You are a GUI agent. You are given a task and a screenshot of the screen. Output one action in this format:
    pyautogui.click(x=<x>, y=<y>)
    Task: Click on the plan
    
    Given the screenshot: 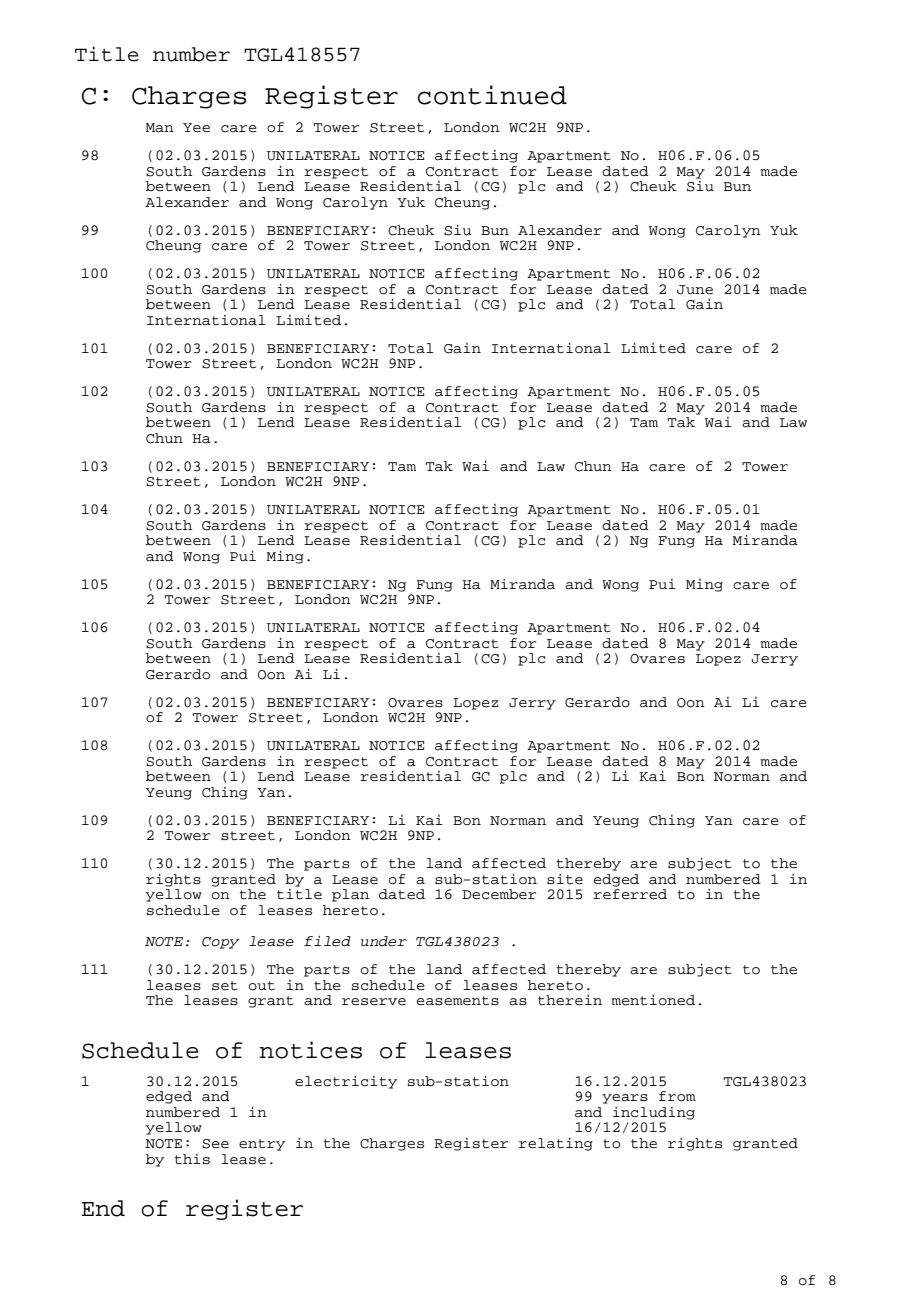 What is the action you would take?
    pyautogui.click(x=350, y=895)
